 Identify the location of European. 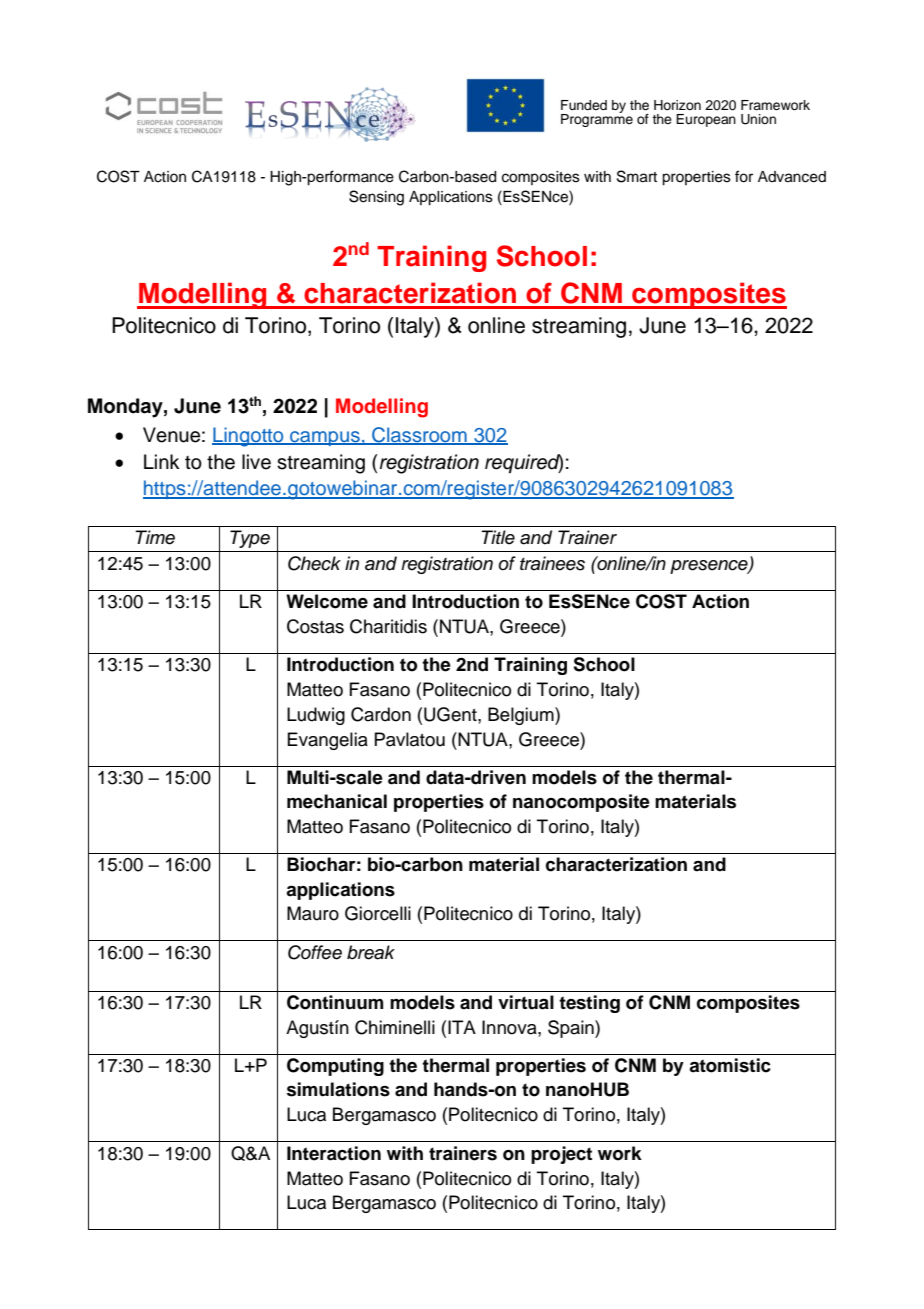
(706, 120).
